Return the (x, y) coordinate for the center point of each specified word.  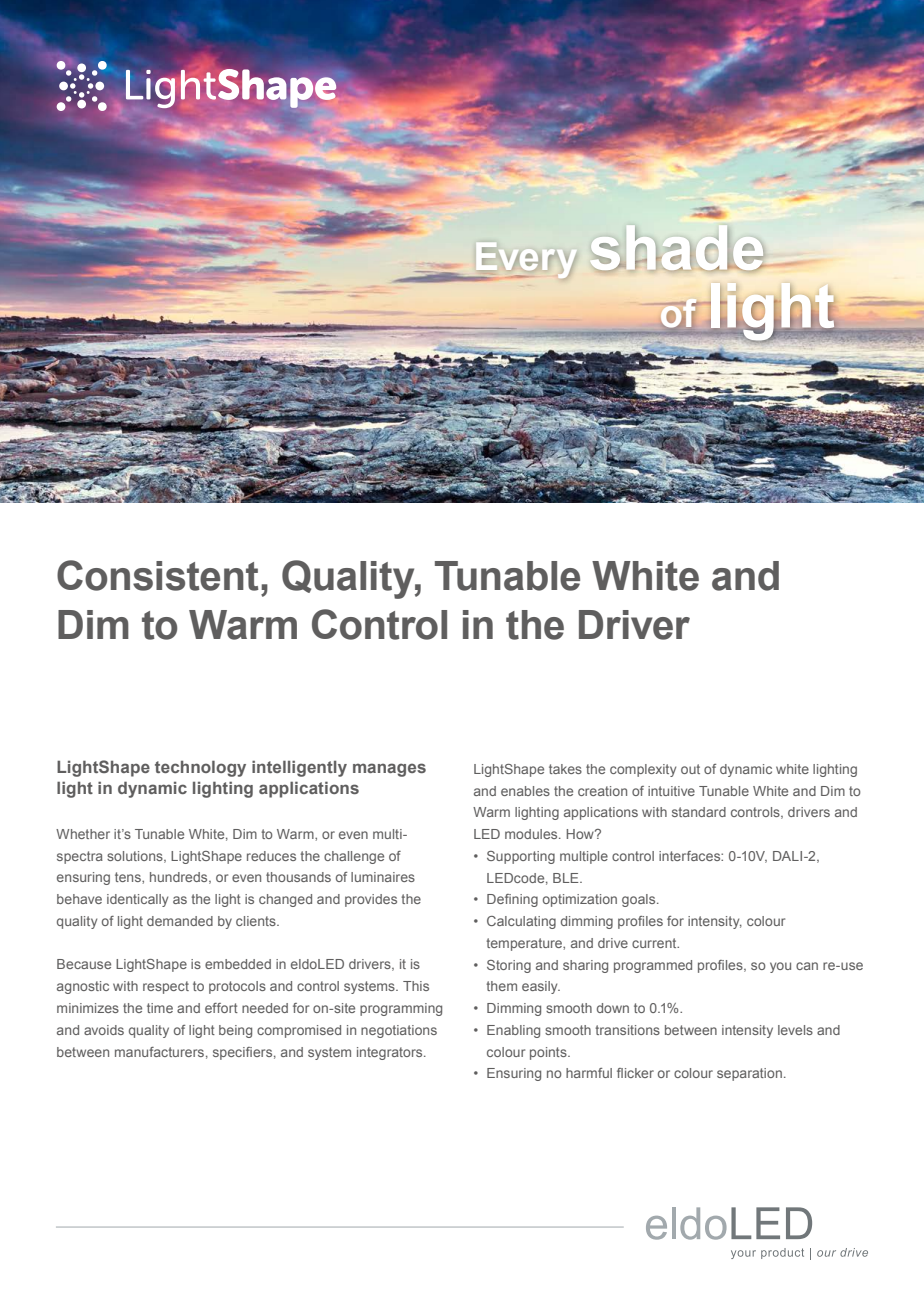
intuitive (671, 791)
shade (682, 251)
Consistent (157, 575)
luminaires (383, 877)
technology (200, 768)
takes (565, 769)
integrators (391, 1053)
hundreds (180, 878)
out (690, 769)
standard (699, 812)
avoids (104, 1030)
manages (389, 770)
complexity (643, 770)
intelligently (299, 768)
